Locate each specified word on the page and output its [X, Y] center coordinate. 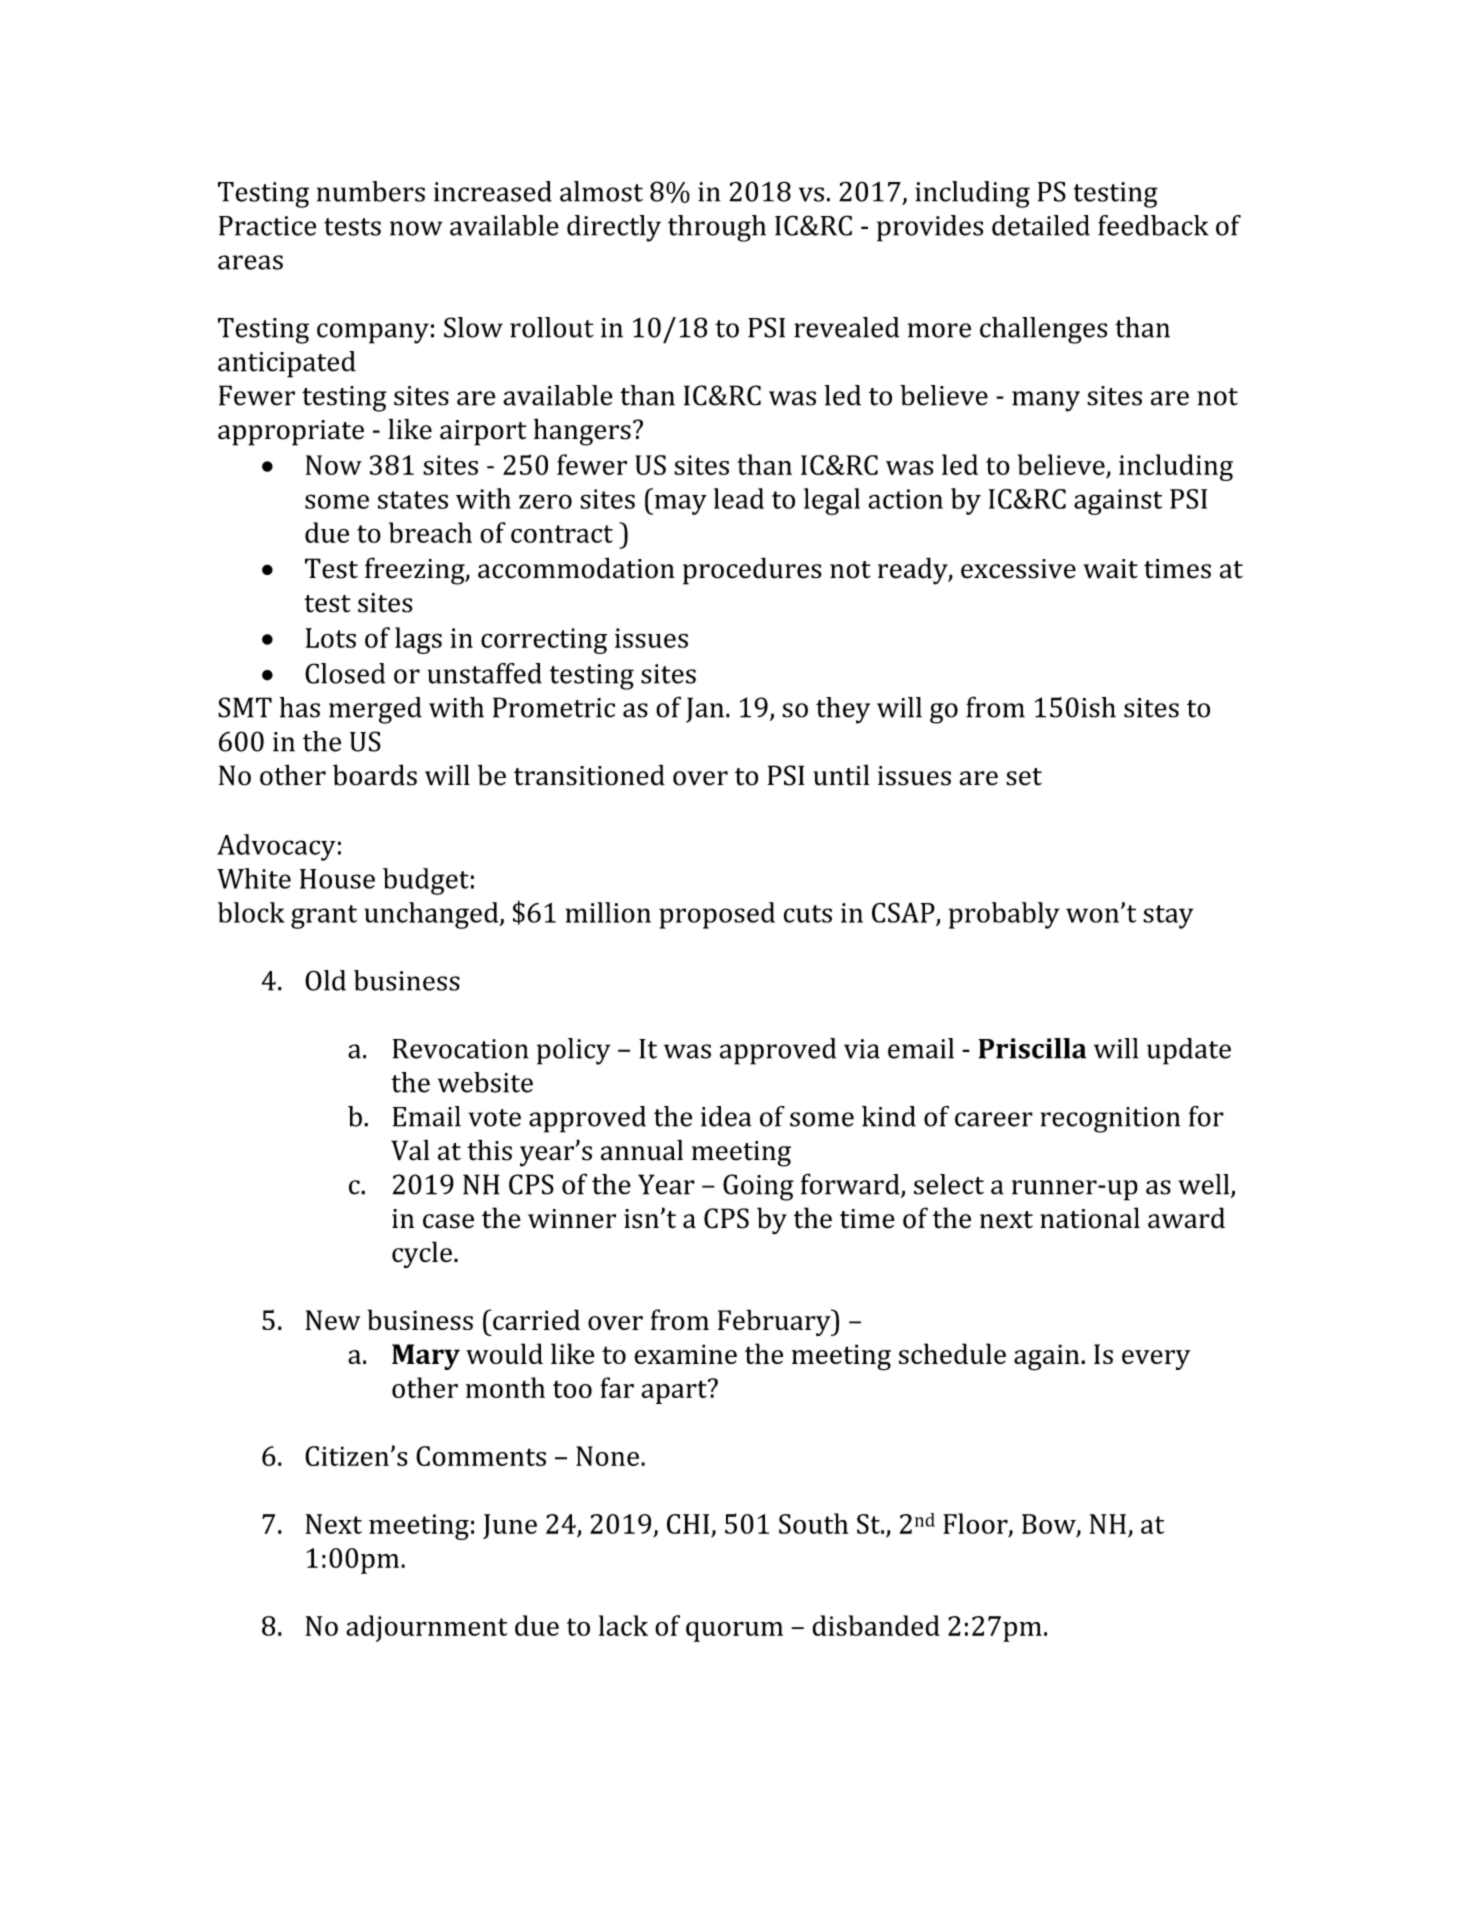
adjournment [426, 1628]
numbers [371, 191]
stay [1168, 917]
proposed [717, 915]
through [717, 228]
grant [324, 917]
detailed [1041, 225]
